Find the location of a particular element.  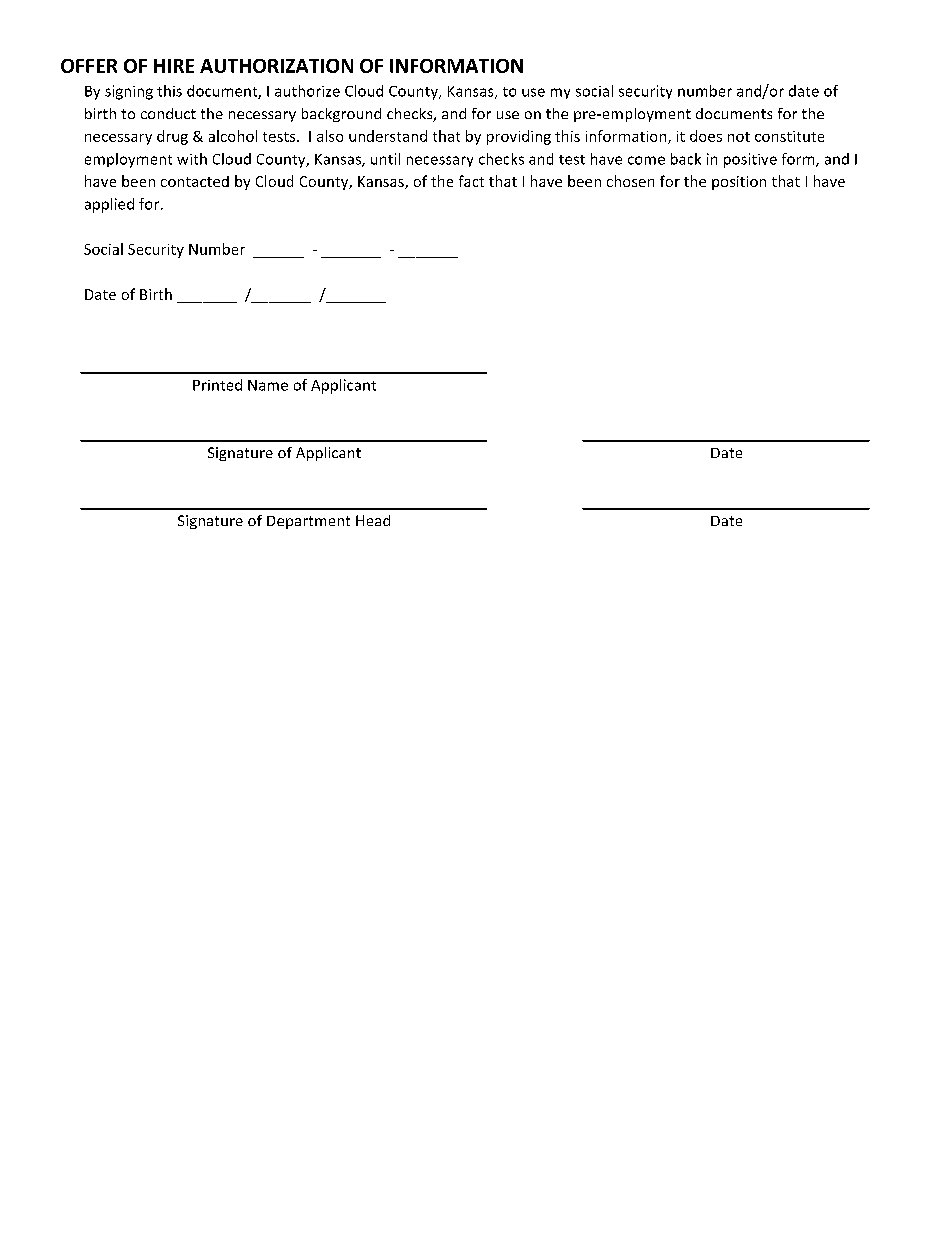

authorize is located at coordinates (307, 91).
